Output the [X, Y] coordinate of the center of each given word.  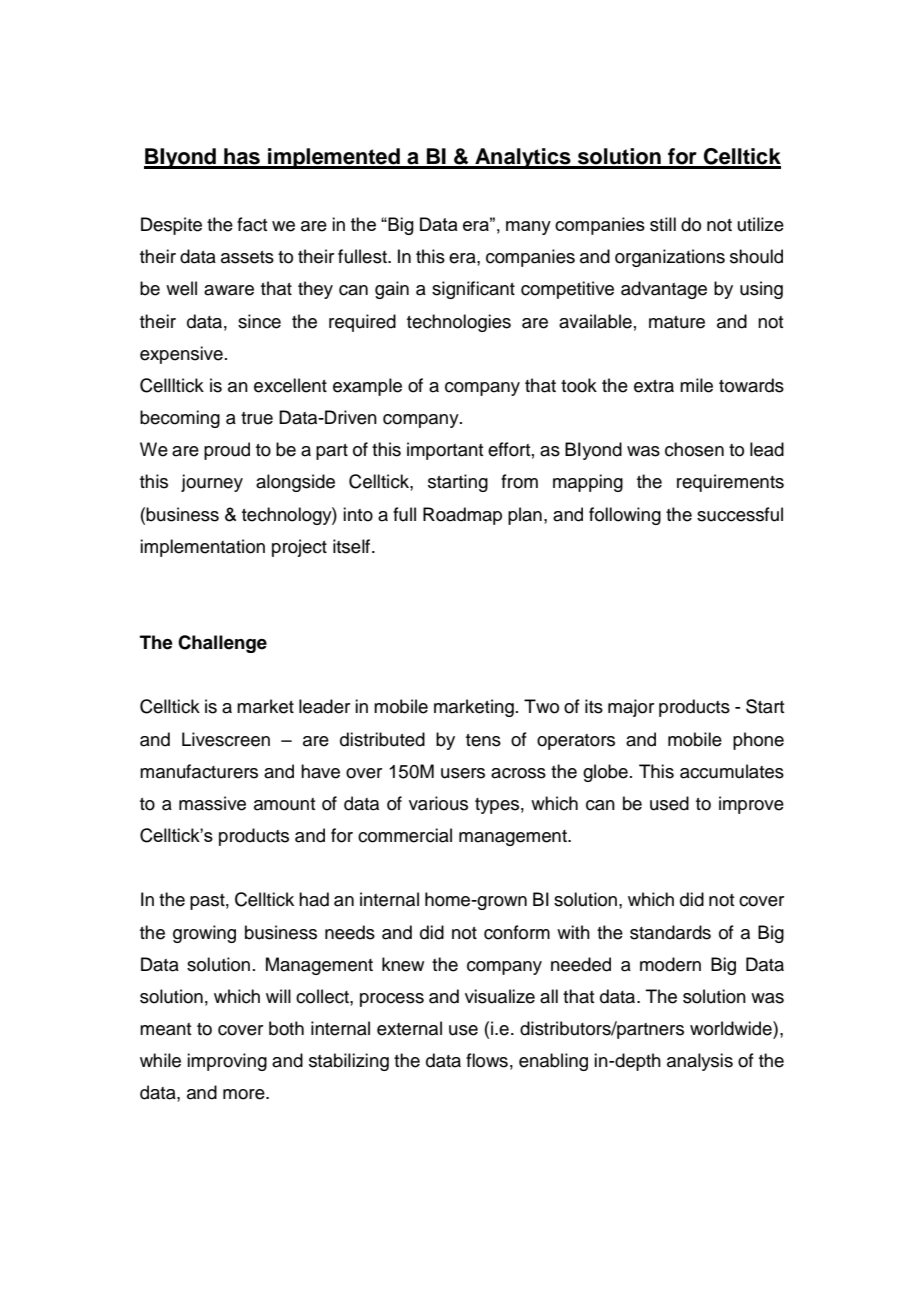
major [631, 708]
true [257, 418]
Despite [171, 226]
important [445, 451]
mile [696, 385]
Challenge [222, 644]
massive [212, 803]
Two [541, 706]
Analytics [523, 158]
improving [227, 1062]
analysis [700, 1062]
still [663, 224]
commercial [405, 835]
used [669, 803]
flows [487, 1060]
